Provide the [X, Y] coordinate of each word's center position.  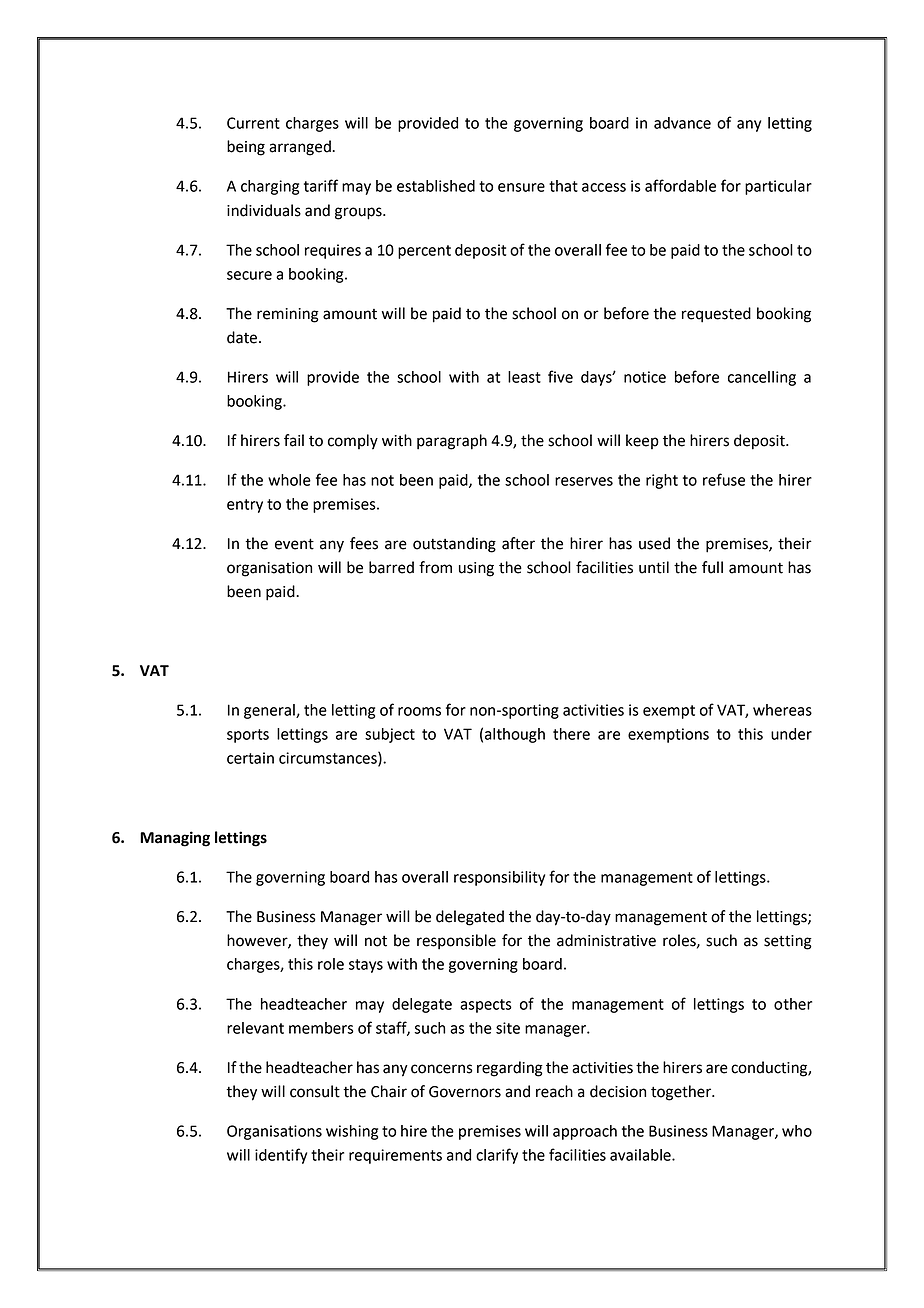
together [682, 1093]
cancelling [762, 378]
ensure [521, 187]
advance [682, 123]
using [476, 569]
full [712, 567]
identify [281, 1156]
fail [294, 440]
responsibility [499, 878]
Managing [175, 839]
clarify [497, 1156]
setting [788, 942]
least [524, 377]
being [246, 148]
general [270, 711]
